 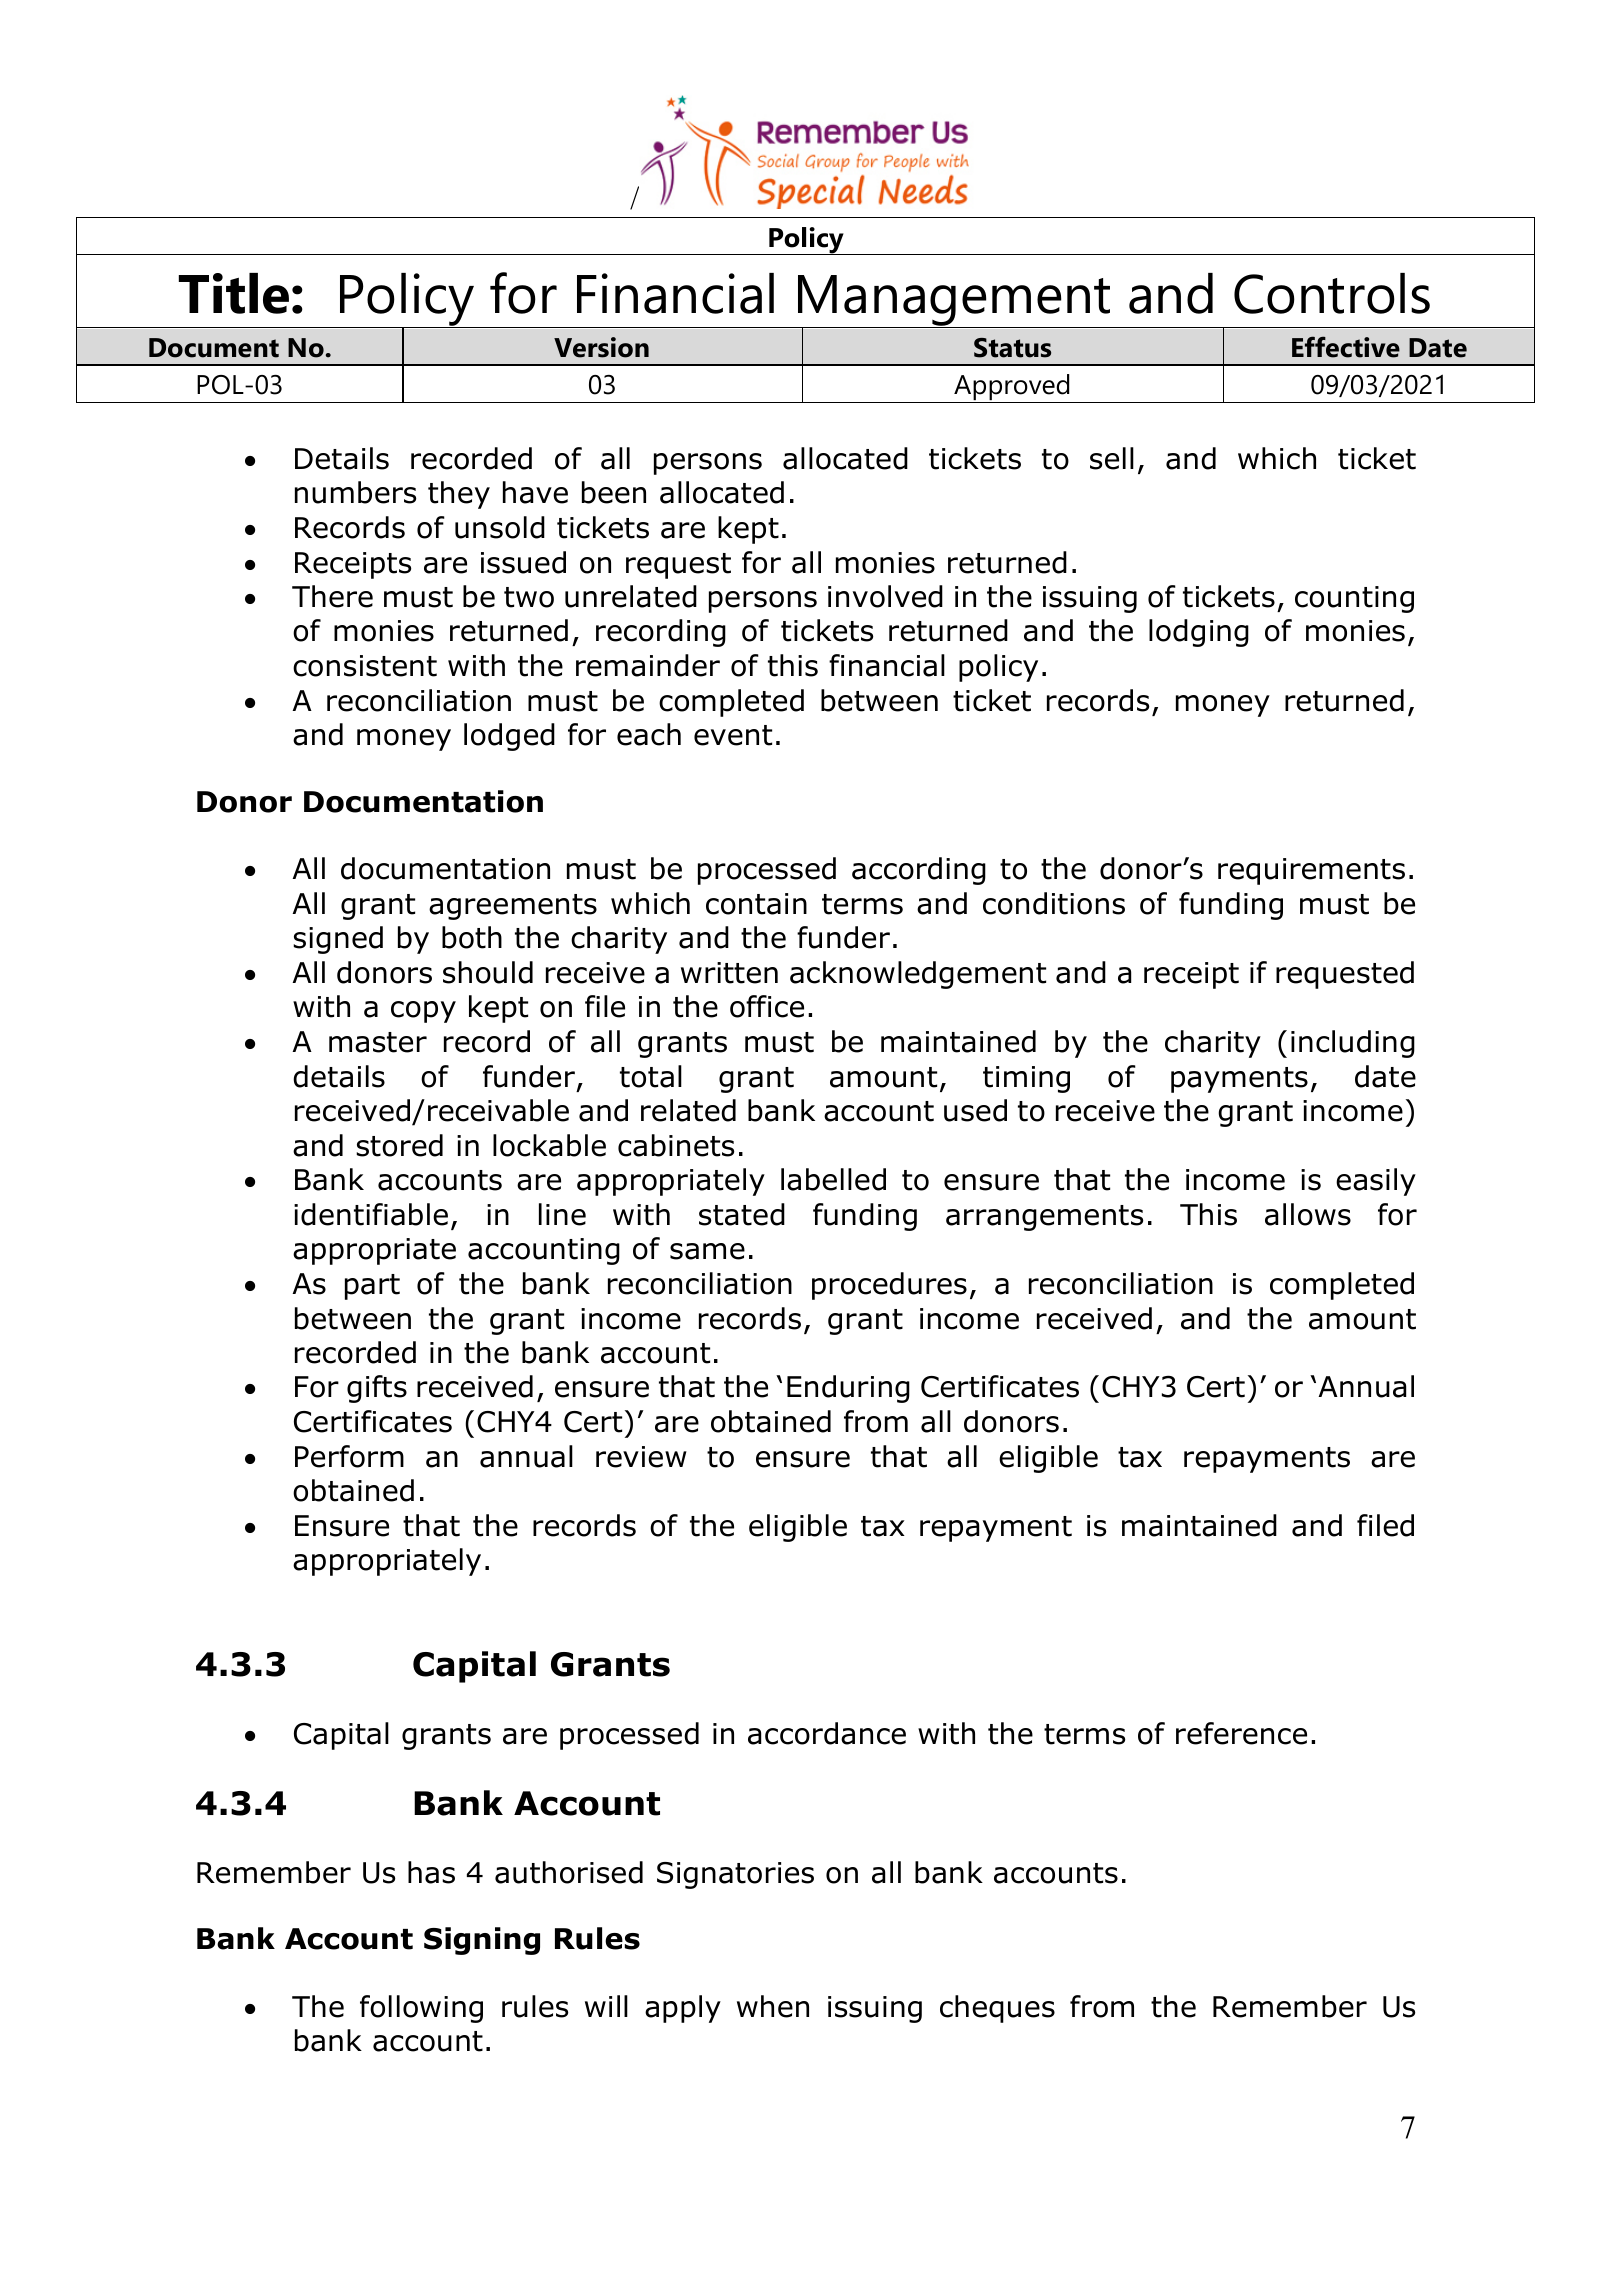 What do you see at coordinates (997, 2009) in the image?
I see `cheques` at bounding box center [997, 2009].
